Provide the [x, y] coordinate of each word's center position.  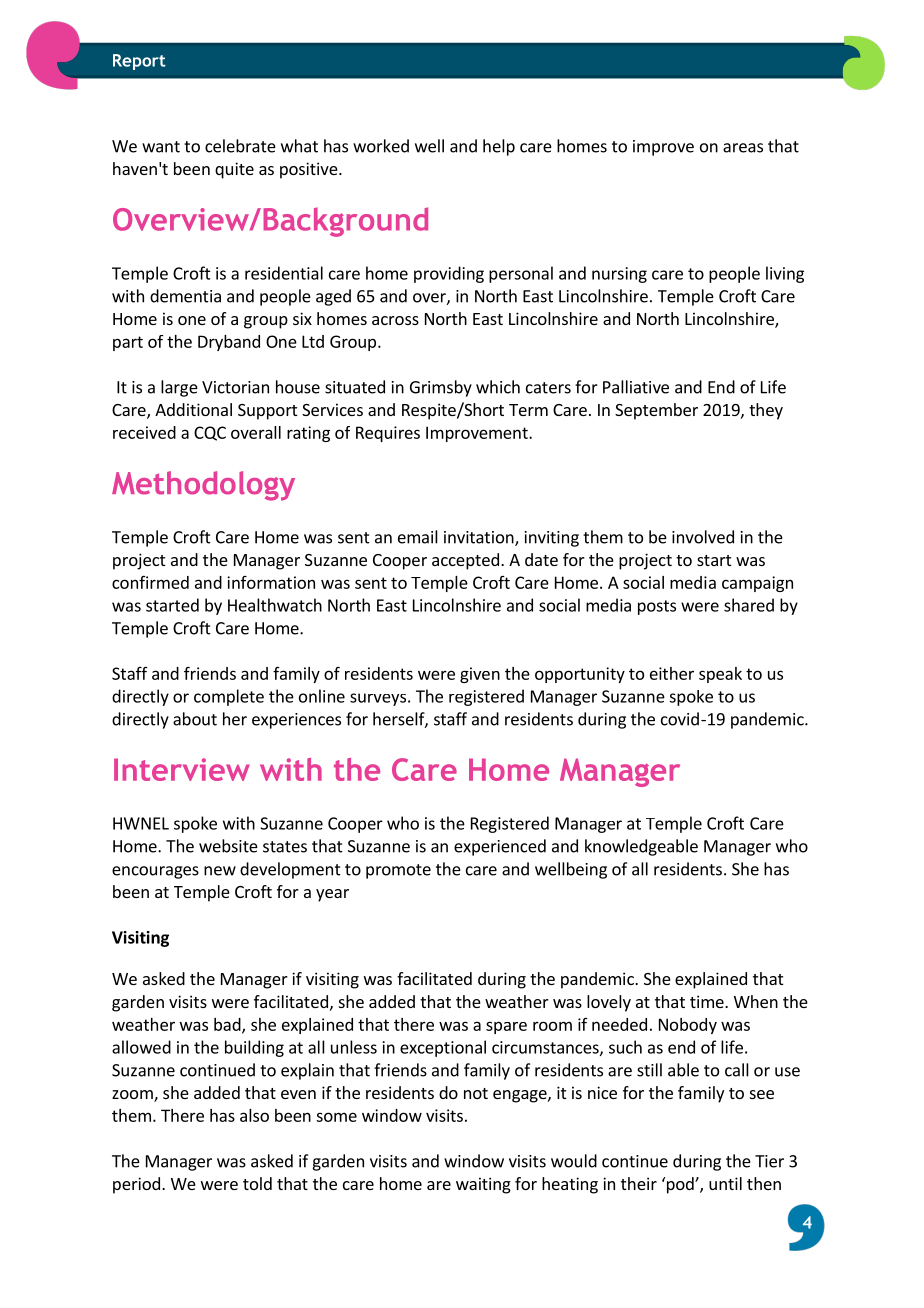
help [499, 147]
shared [749, 605]
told [257, 1183]
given [480, 675]
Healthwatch [275, 605]
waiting [483, 1185]
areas [743, 148]
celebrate [240, 146]
